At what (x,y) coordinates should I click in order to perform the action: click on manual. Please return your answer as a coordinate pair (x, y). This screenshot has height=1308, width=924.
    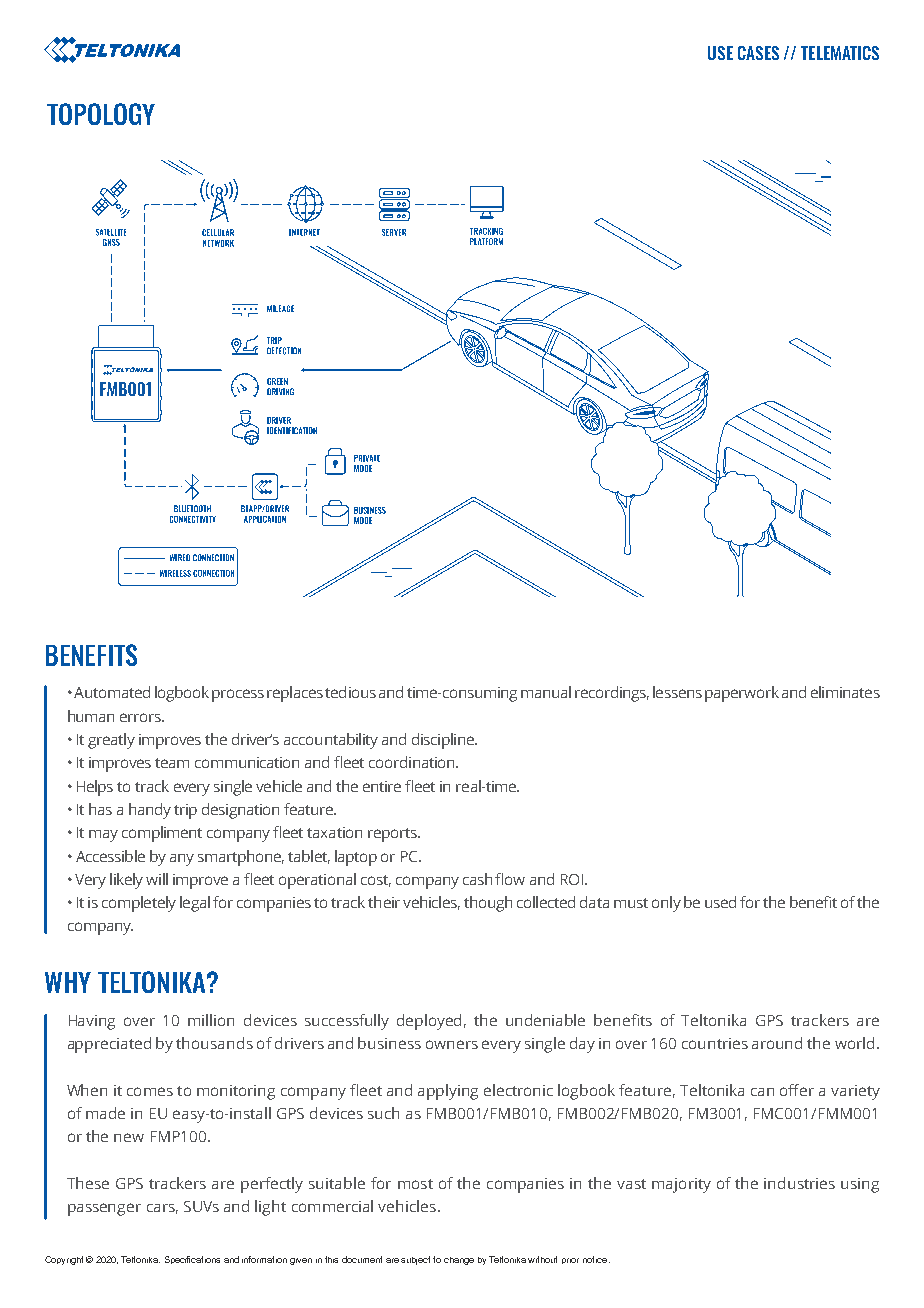
    Looking at the image, I should click on (546, 692).
